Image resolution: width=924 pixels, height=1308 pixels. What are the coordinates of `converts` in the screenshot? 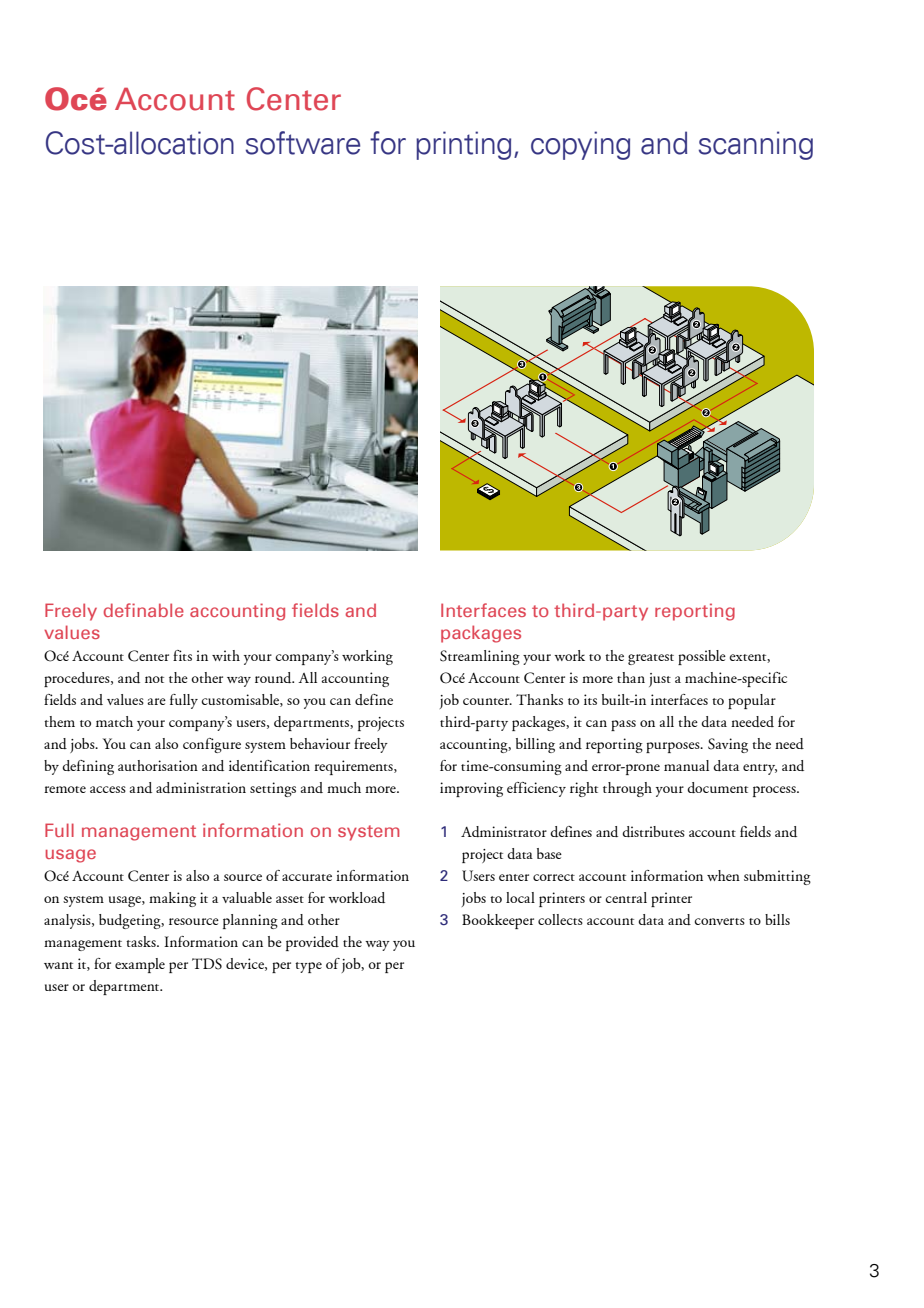 It's located at (720, 921).
